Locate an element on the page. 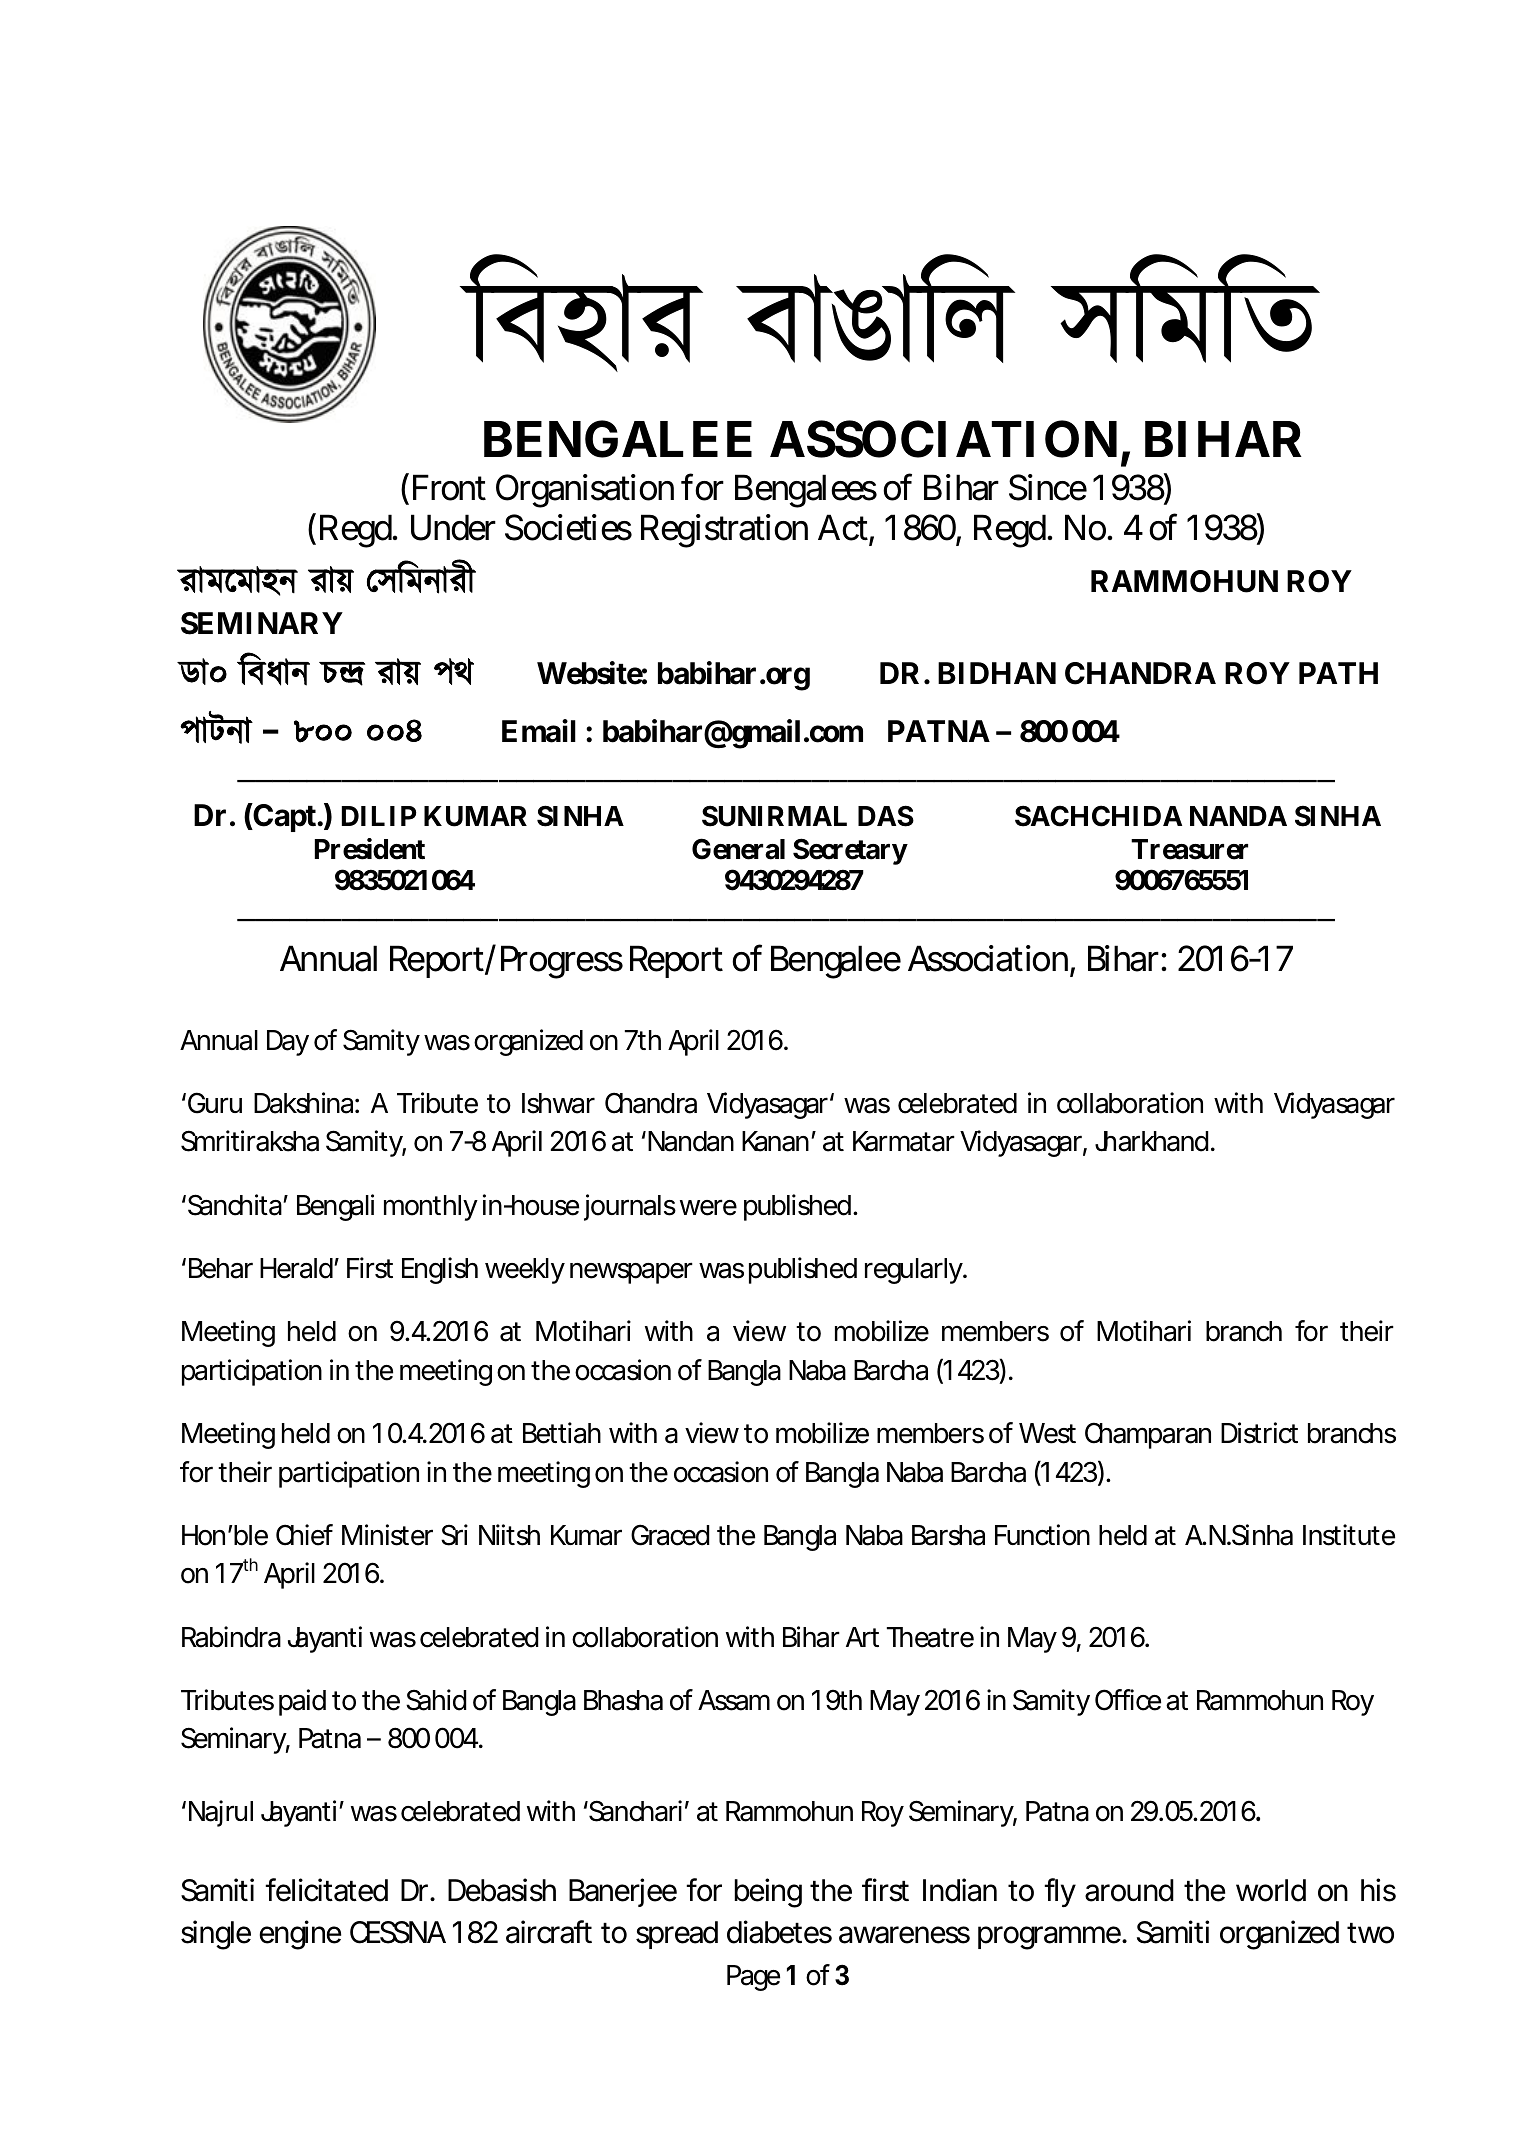  were is located at coordinates (708, 1207).
